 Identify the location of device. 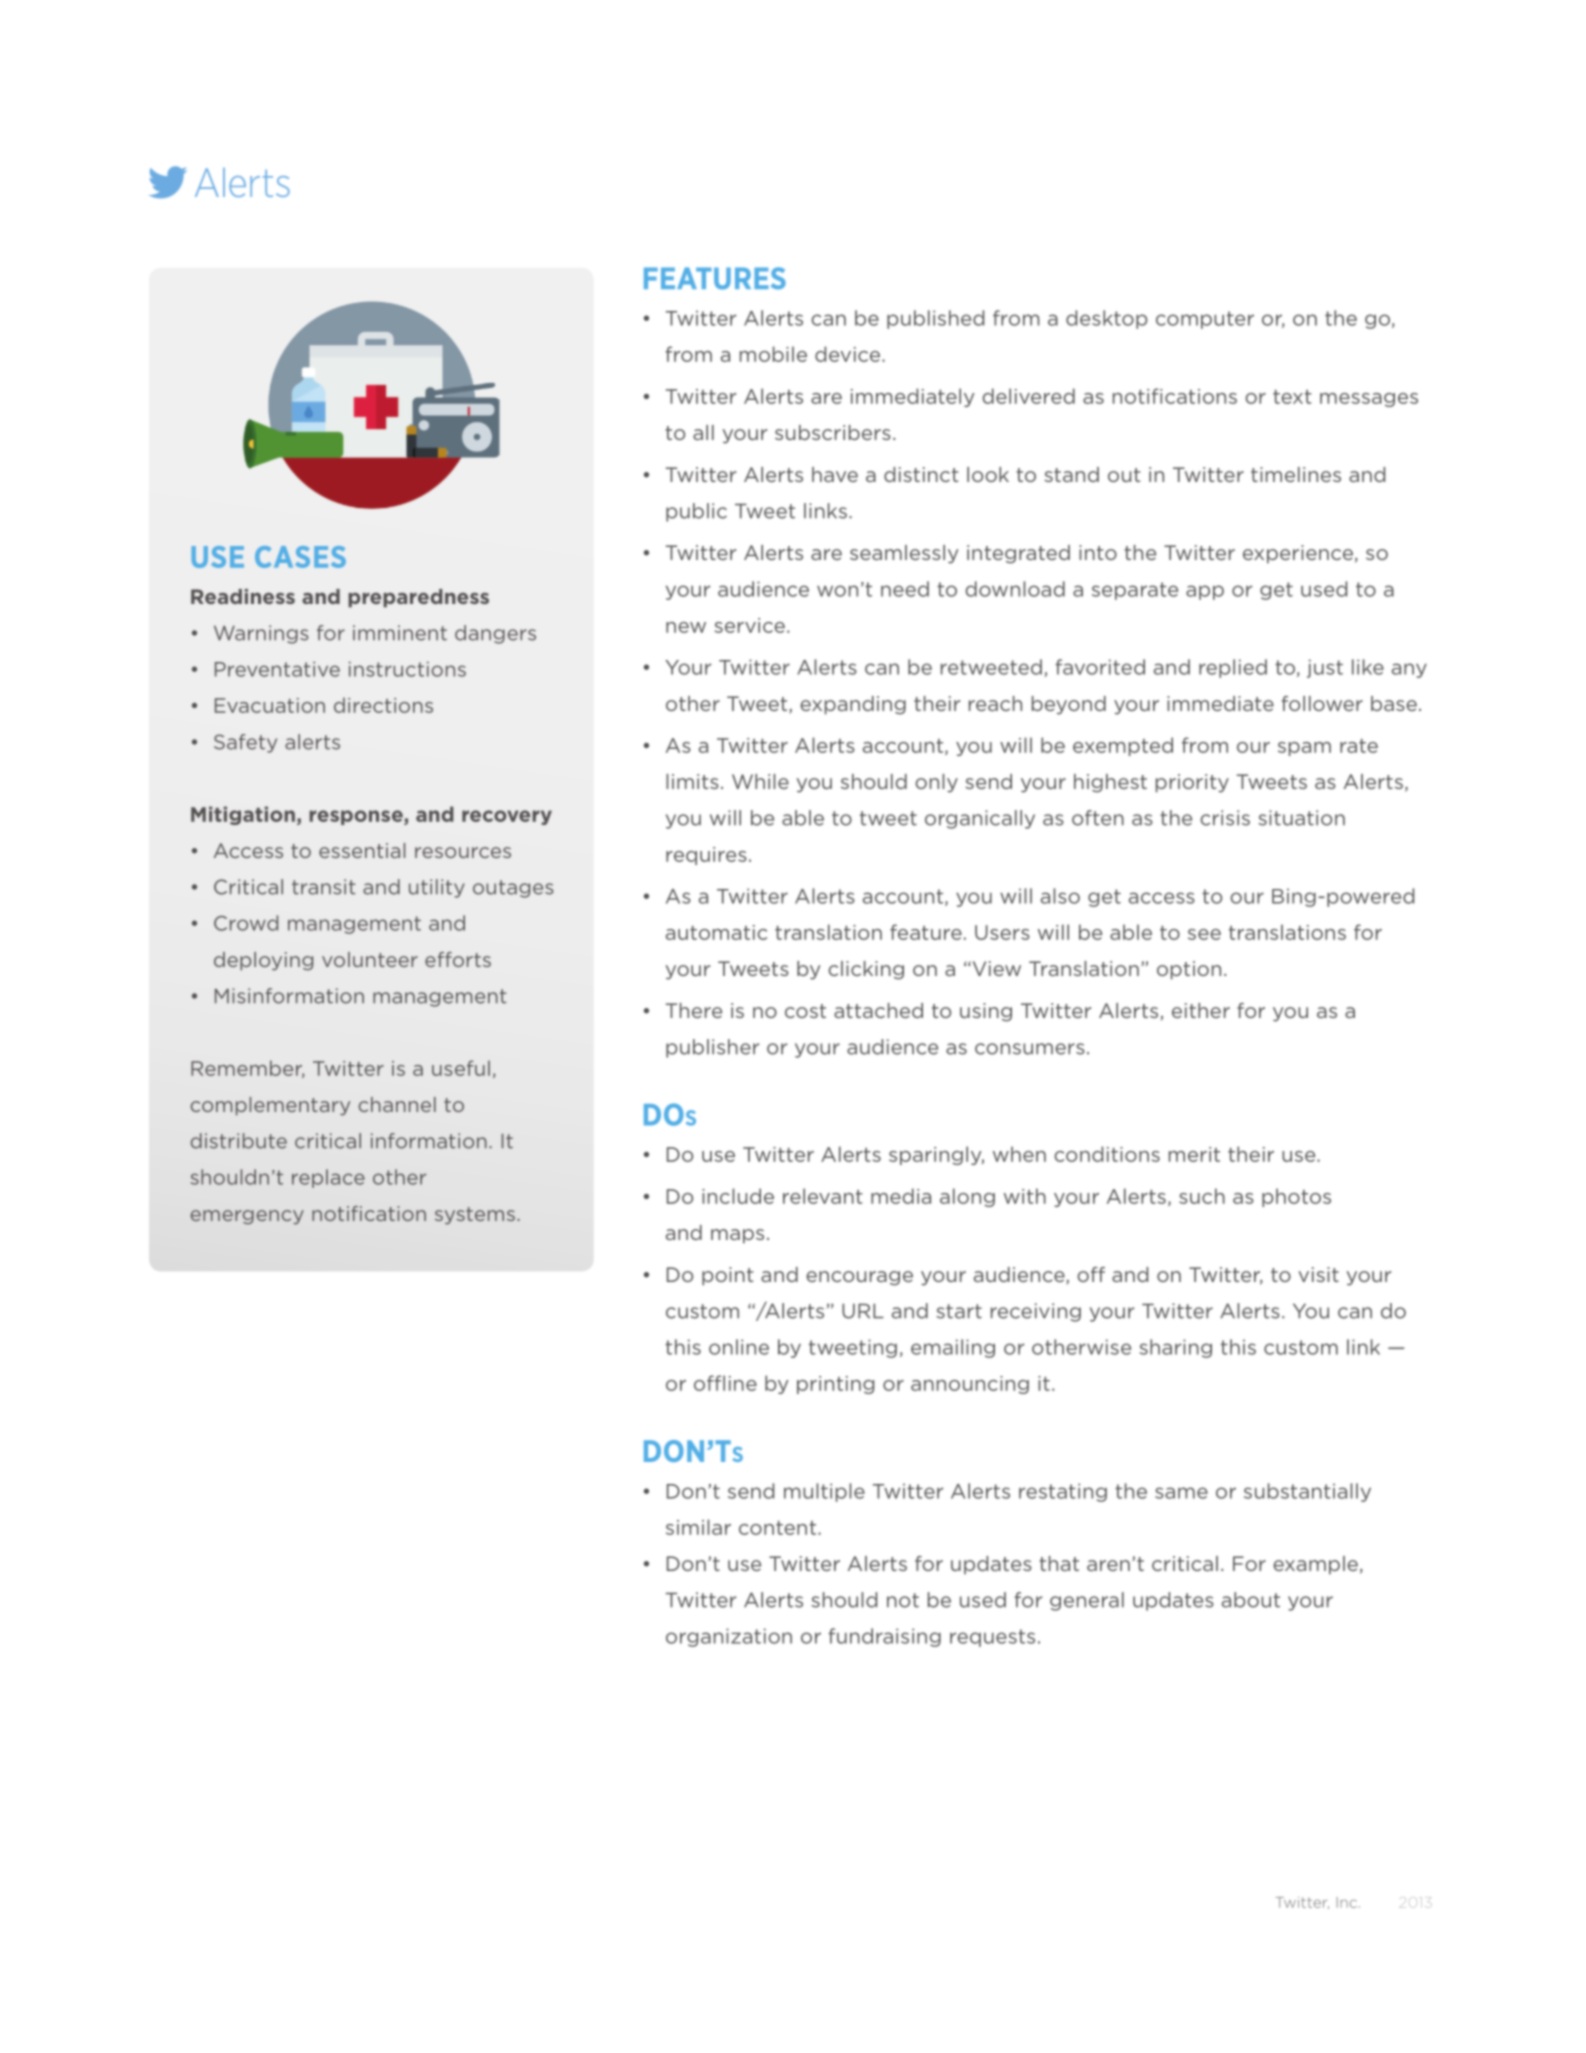
(849, 354).
